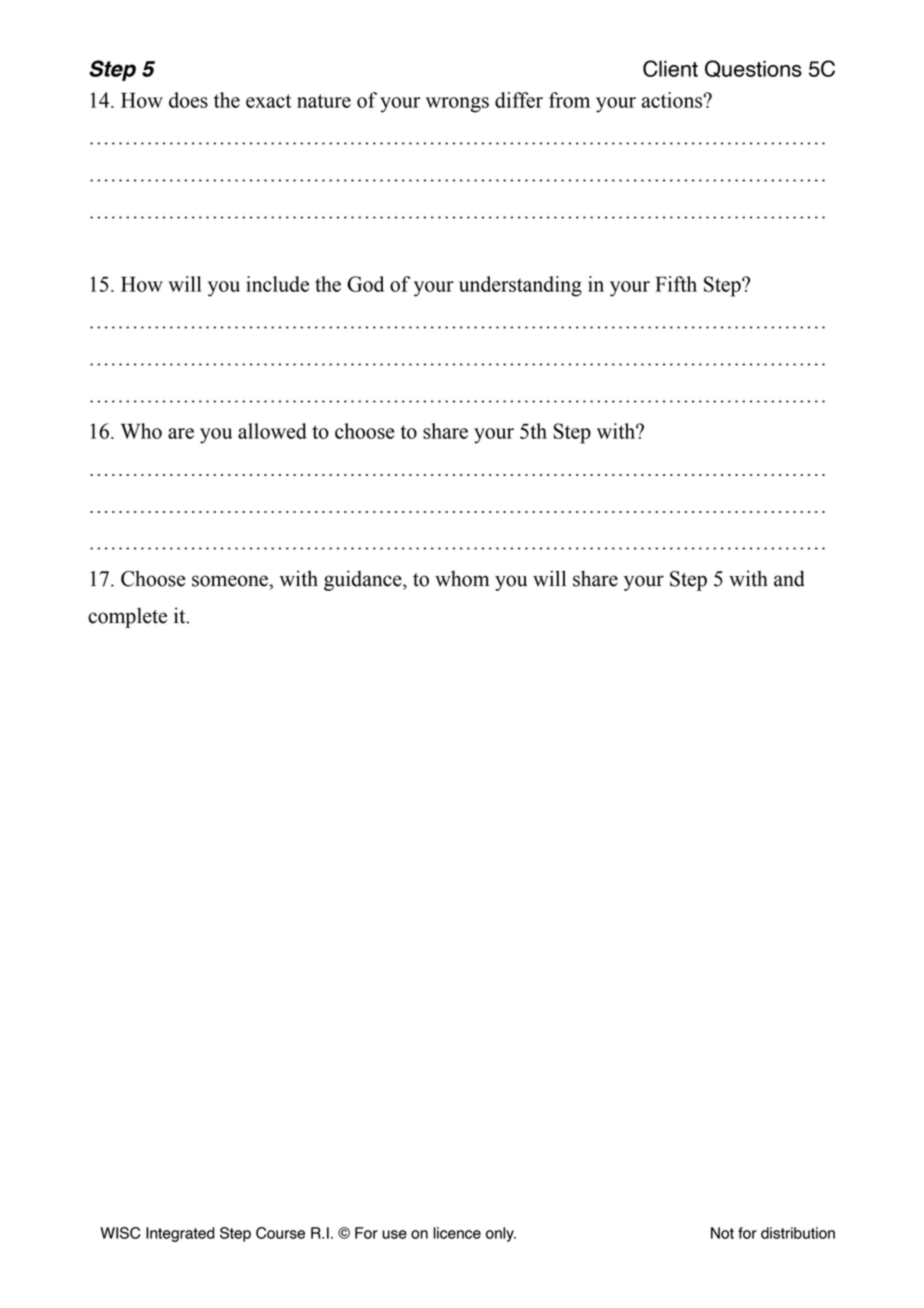 The image size is (924, 1308). What do you see at coordinates (180, 1234) in the screenshot?
I see `Integrated` at bounding box center [180, 1234].
